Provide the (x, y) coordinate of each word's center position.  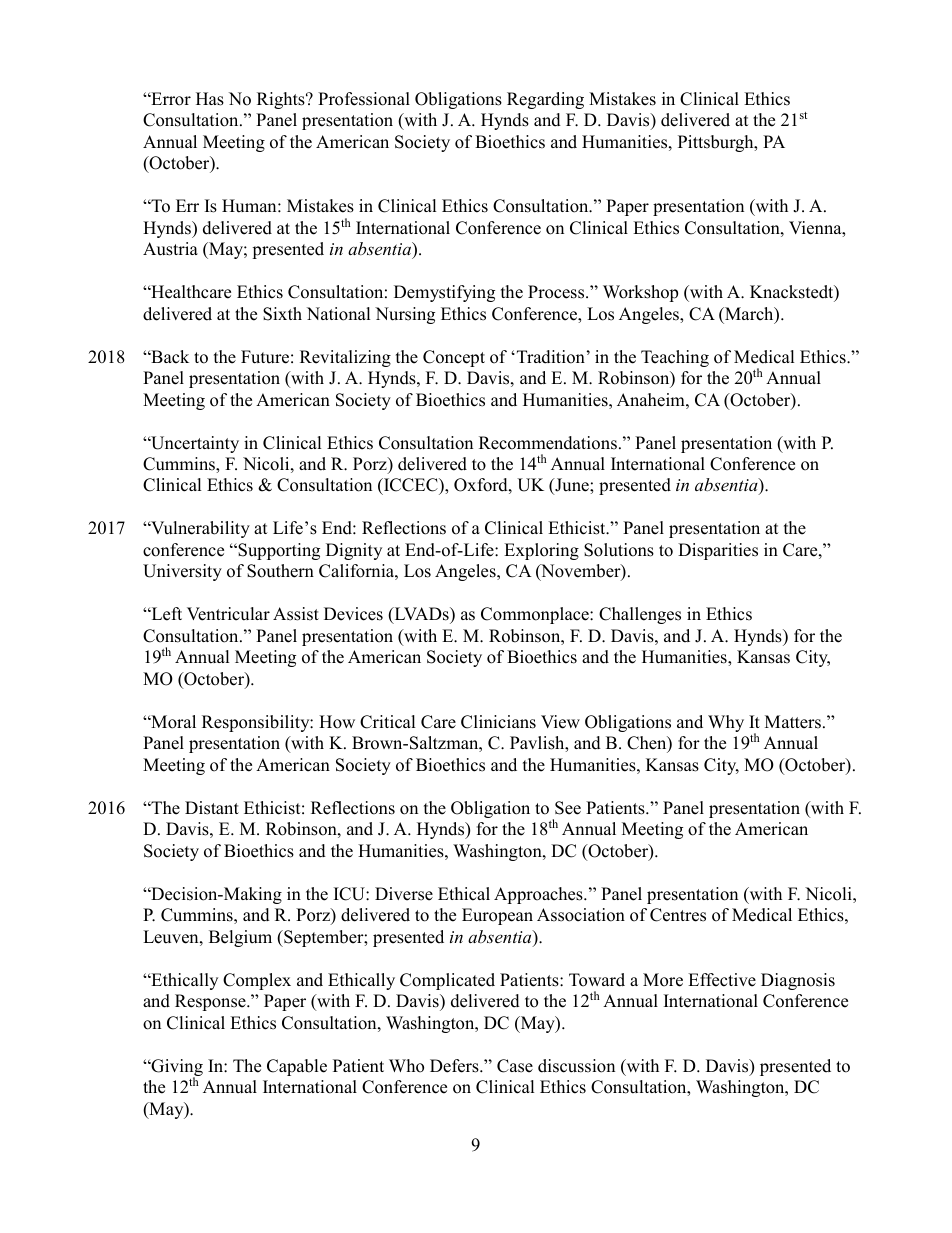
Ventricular (228, 614)
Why (726, 723)
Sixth (282, 314)
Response (211, 1002)
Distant (212, 808)
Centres (678, 915)
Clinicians (498, 722)
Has (210, 99)
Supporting (278, 551)
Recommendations (548, 443)
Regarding (545, 100)
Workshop (640, 293)
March (749, 315)
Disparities (718, 551)
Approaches (539, 895)
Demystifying (444, 293)
